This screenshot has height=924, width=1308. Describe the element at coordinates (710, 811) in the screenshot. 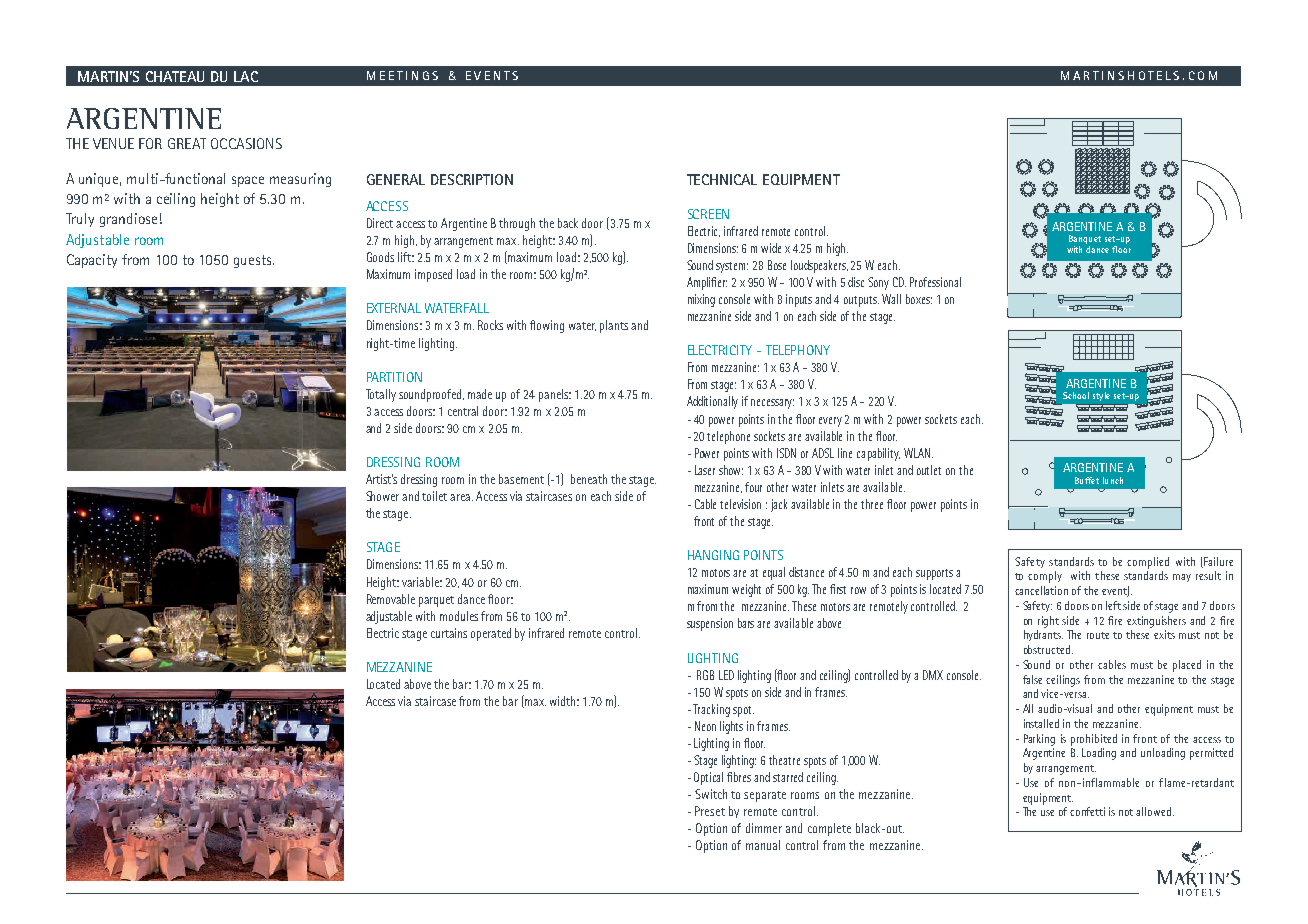

I see `Preset` at that location.
